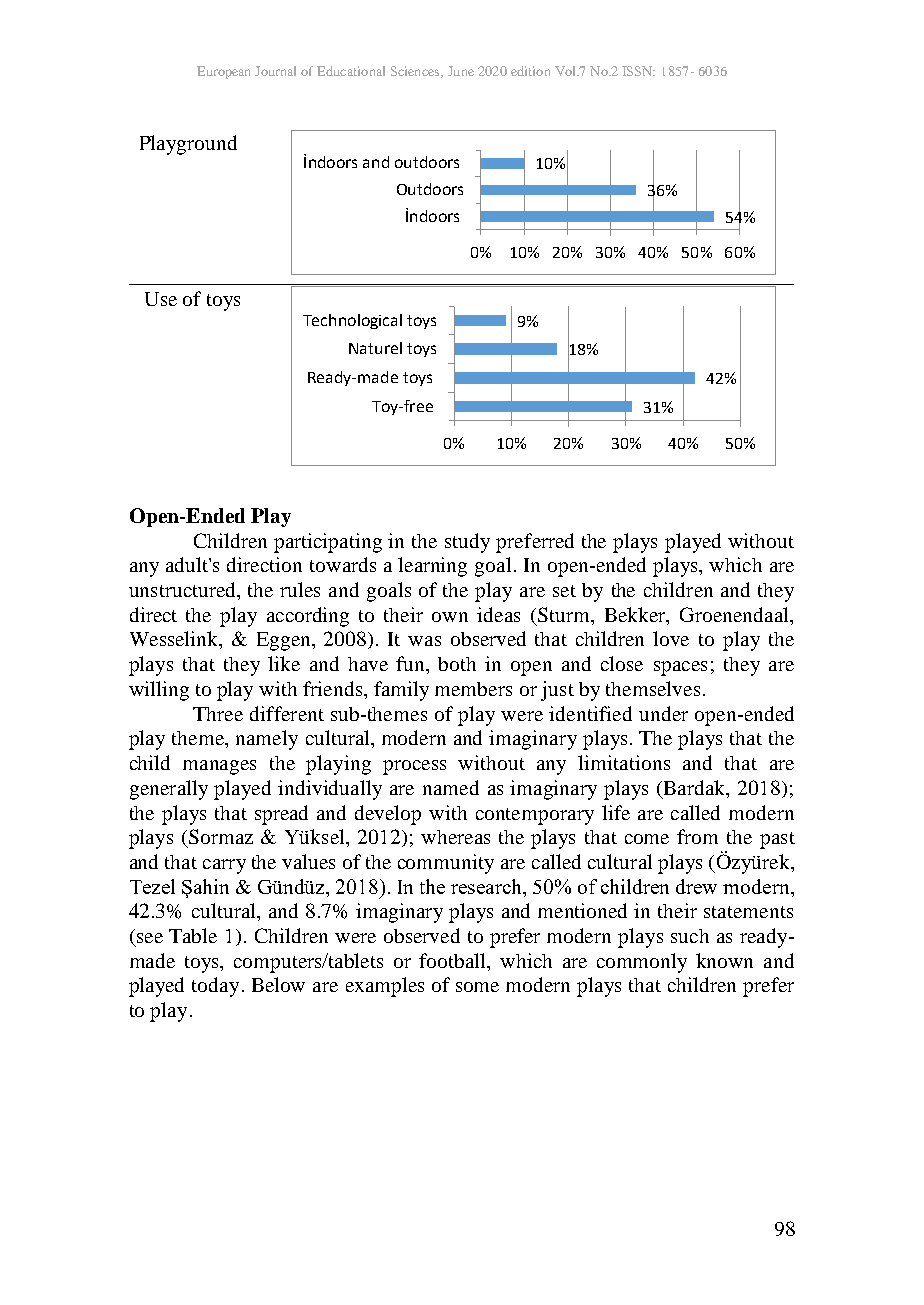 The width and height of the page is (924, 1305). Describe the element at coordinates (724, 960) in the page. I see `known` at that location.
